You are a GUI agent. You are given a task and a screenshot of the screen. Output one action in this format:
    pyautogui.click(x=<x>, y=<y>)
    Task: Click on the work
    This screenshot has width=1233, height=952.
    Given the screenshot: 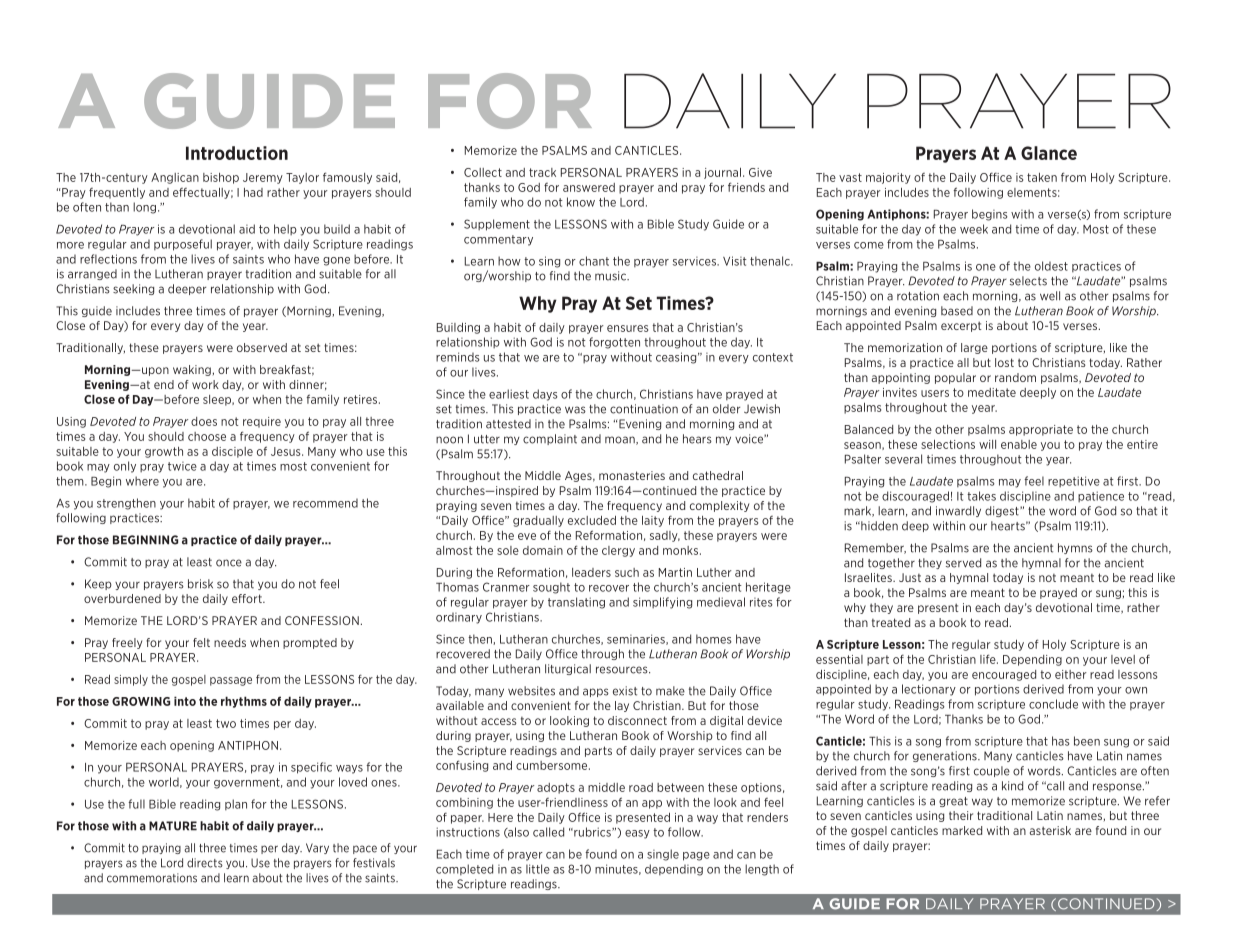 What is the action you would take?
    pyautogui.click(x=205, y=384)
